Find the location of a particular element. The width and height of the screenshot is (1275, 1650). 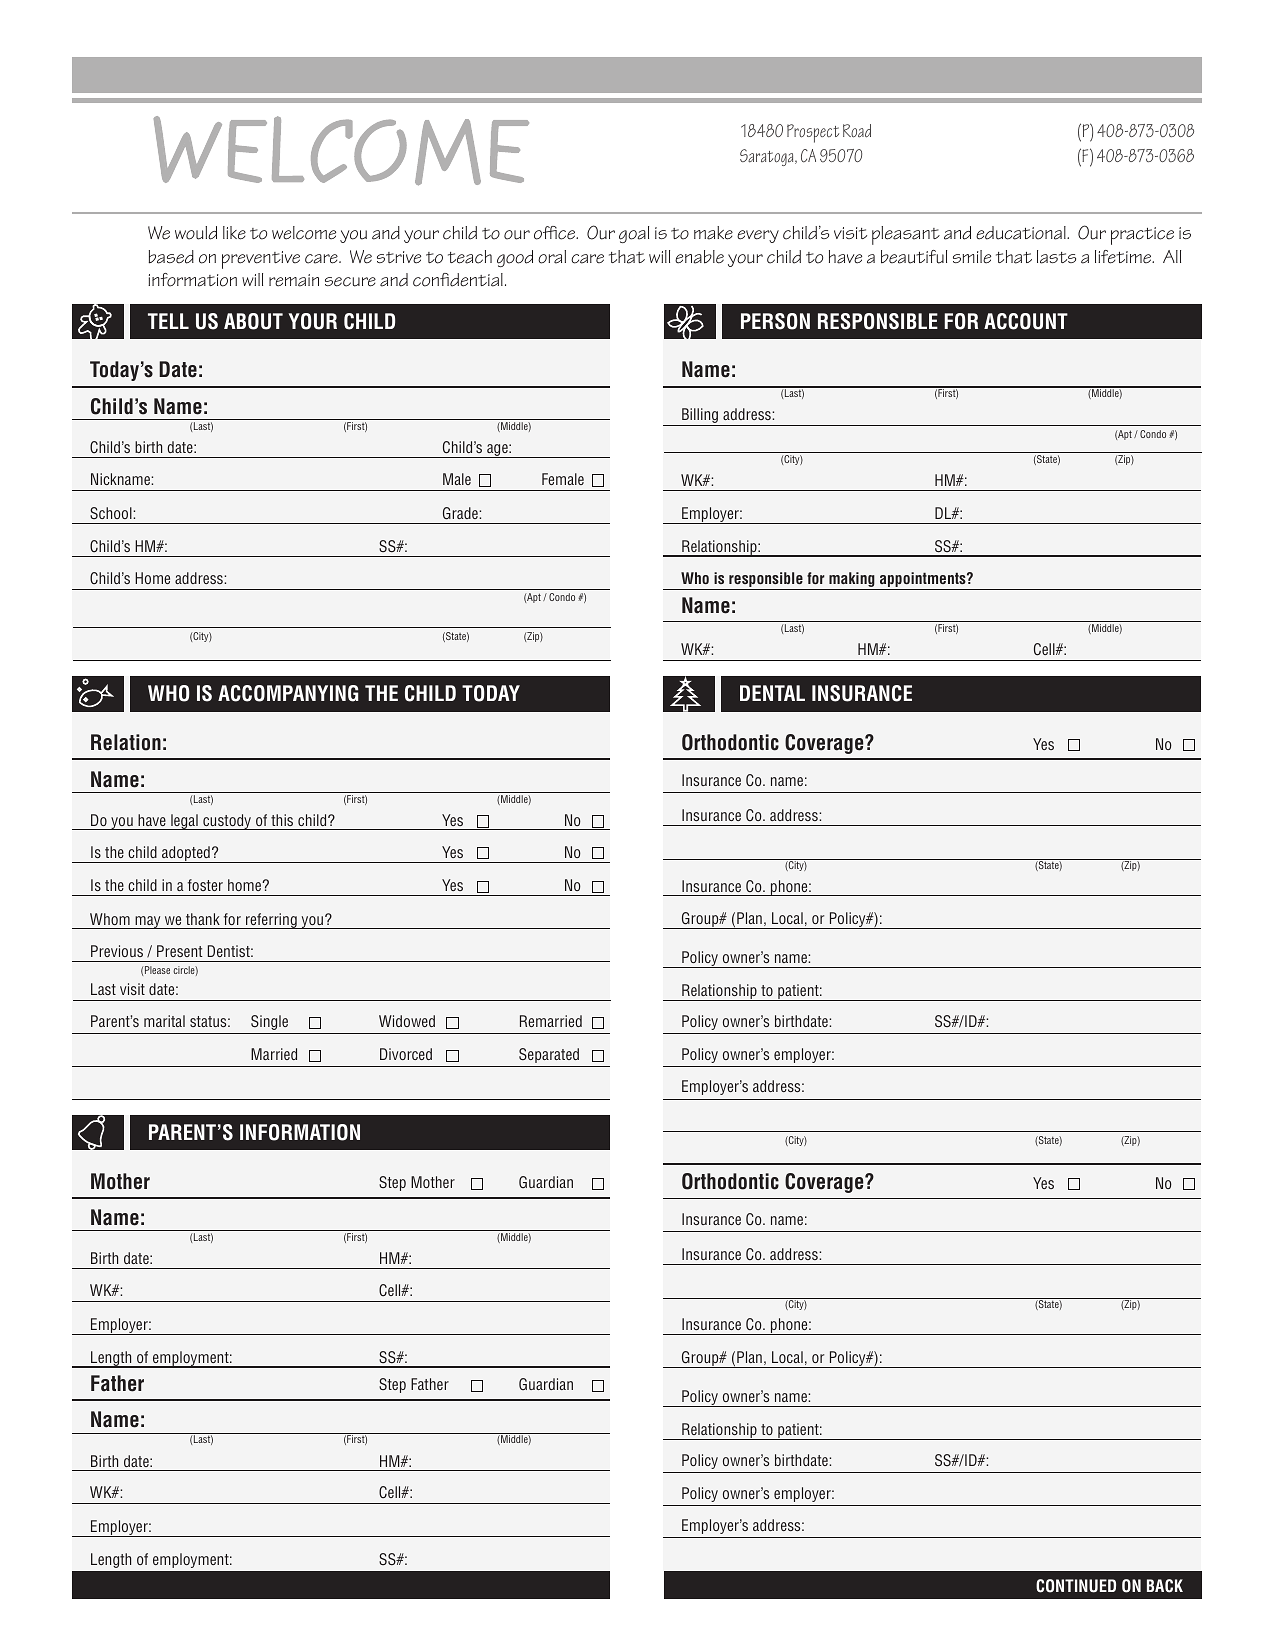

BACK is located at coordinates (1165, 1586).
